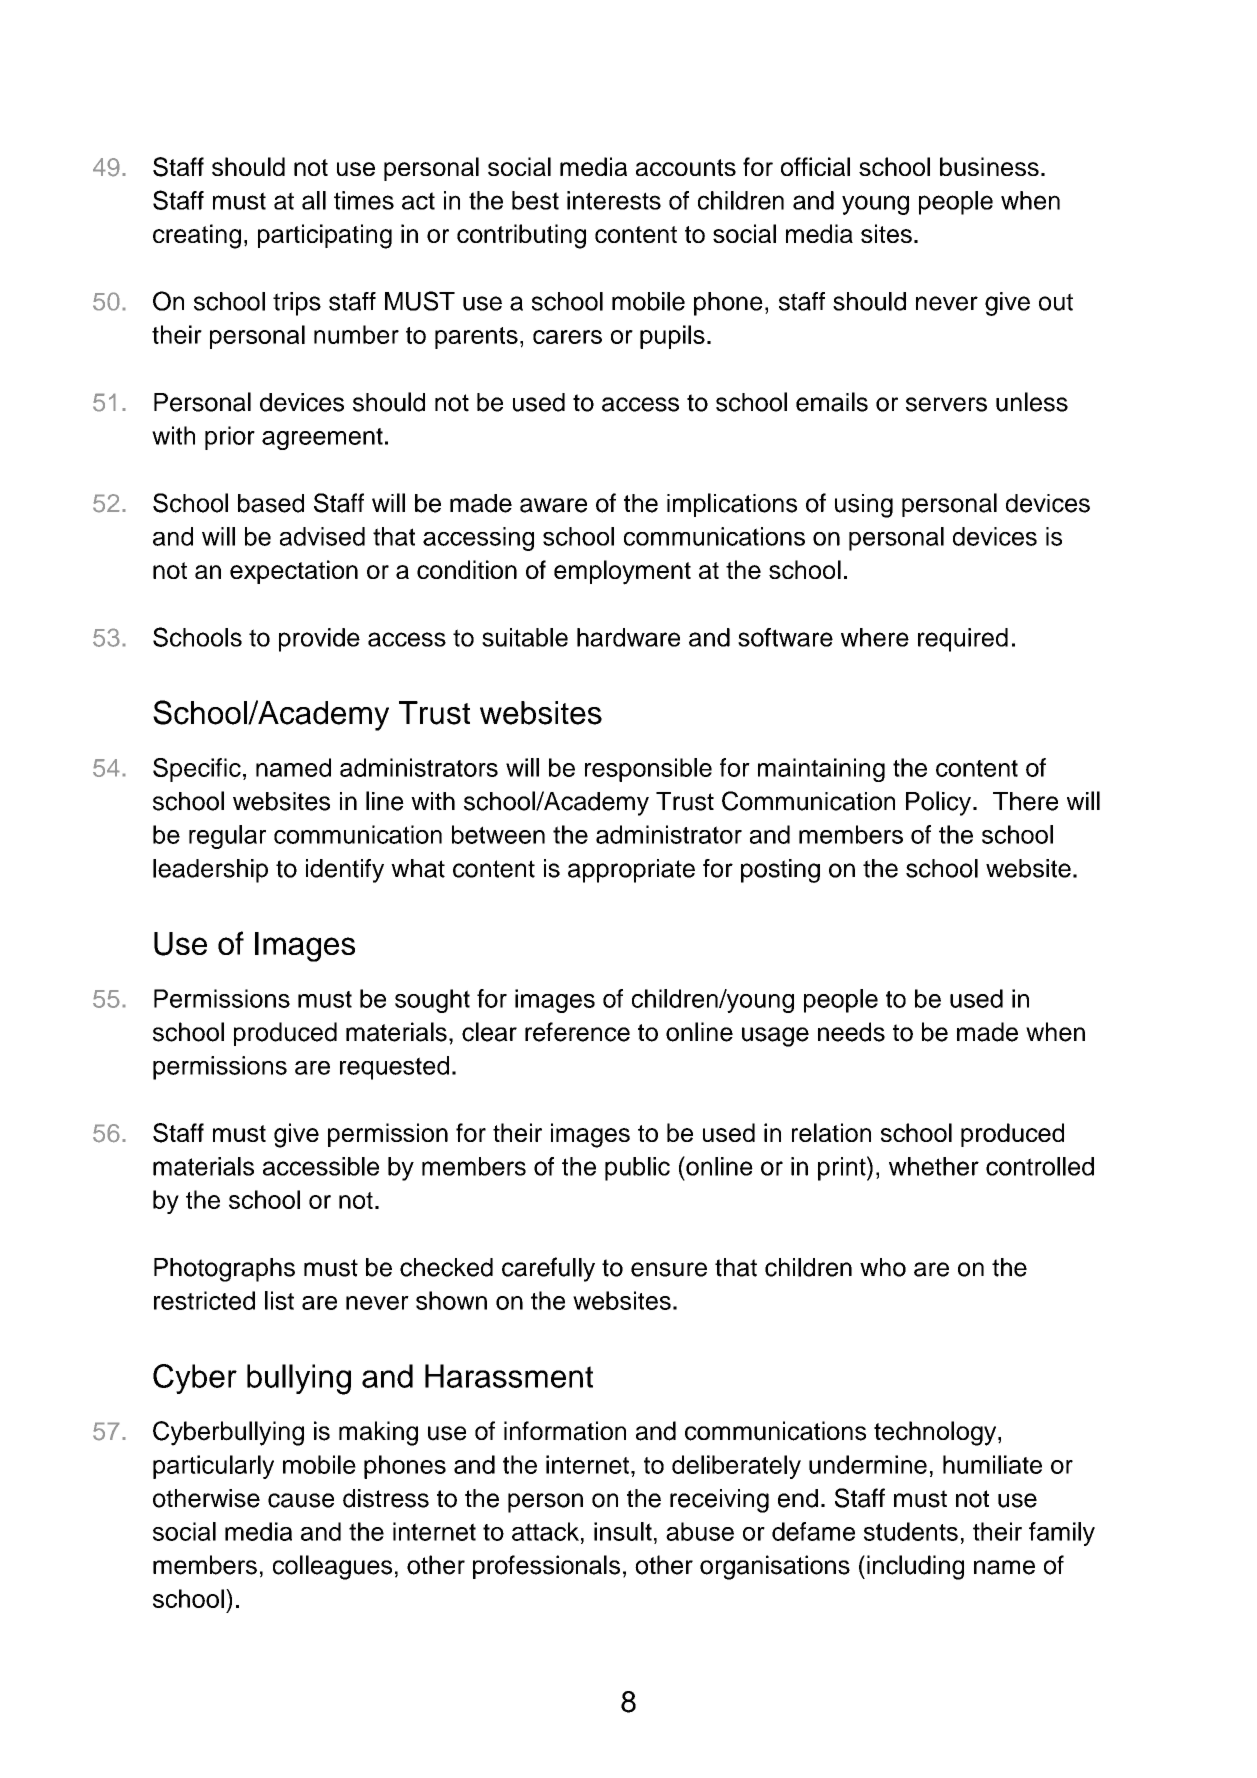  Describe the element at coordinates (301, 1500) in the screenshot. I see `cause` at that location.
